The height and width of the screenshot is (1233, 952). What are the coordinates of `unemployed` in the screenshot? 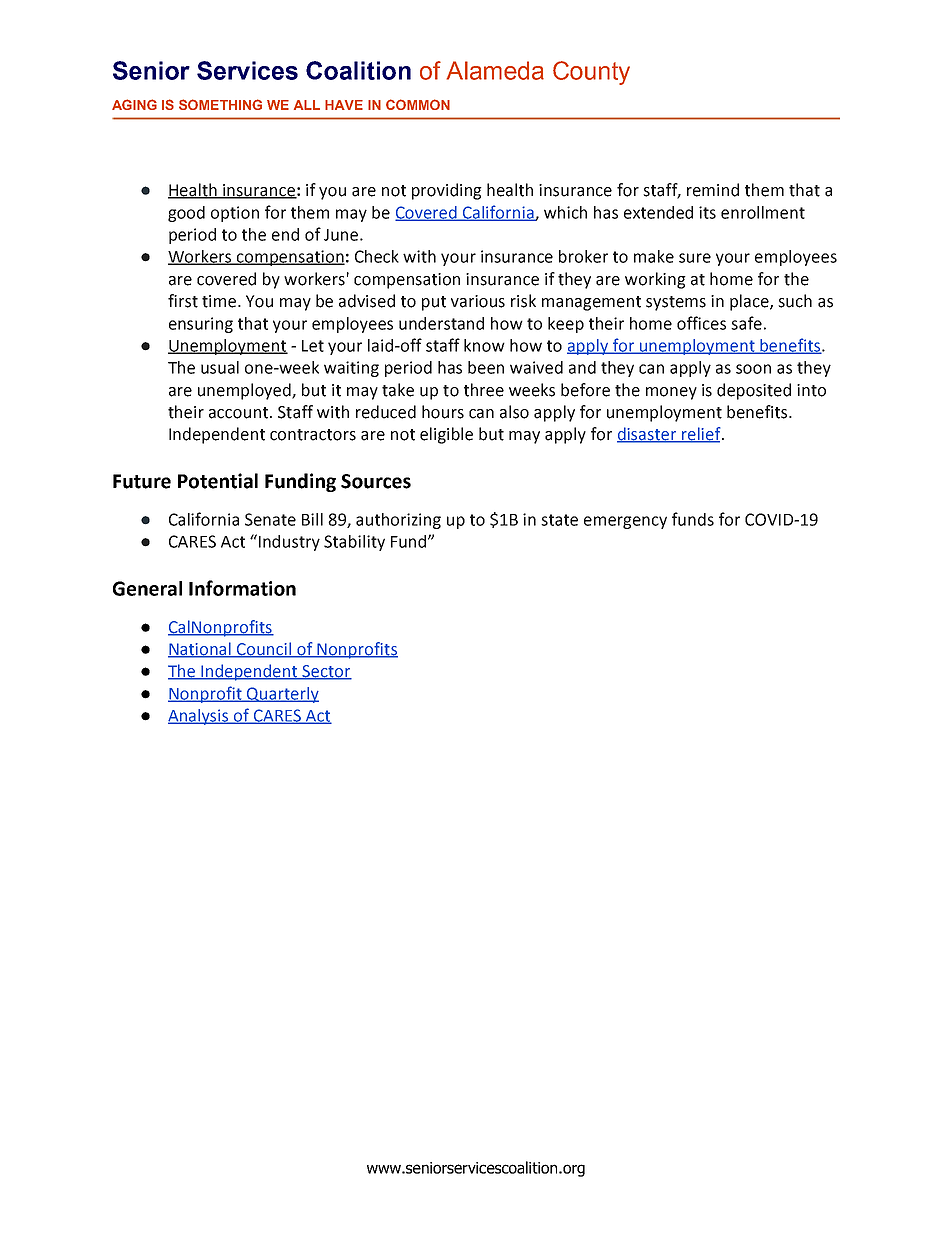 It's located at (245, 391).
